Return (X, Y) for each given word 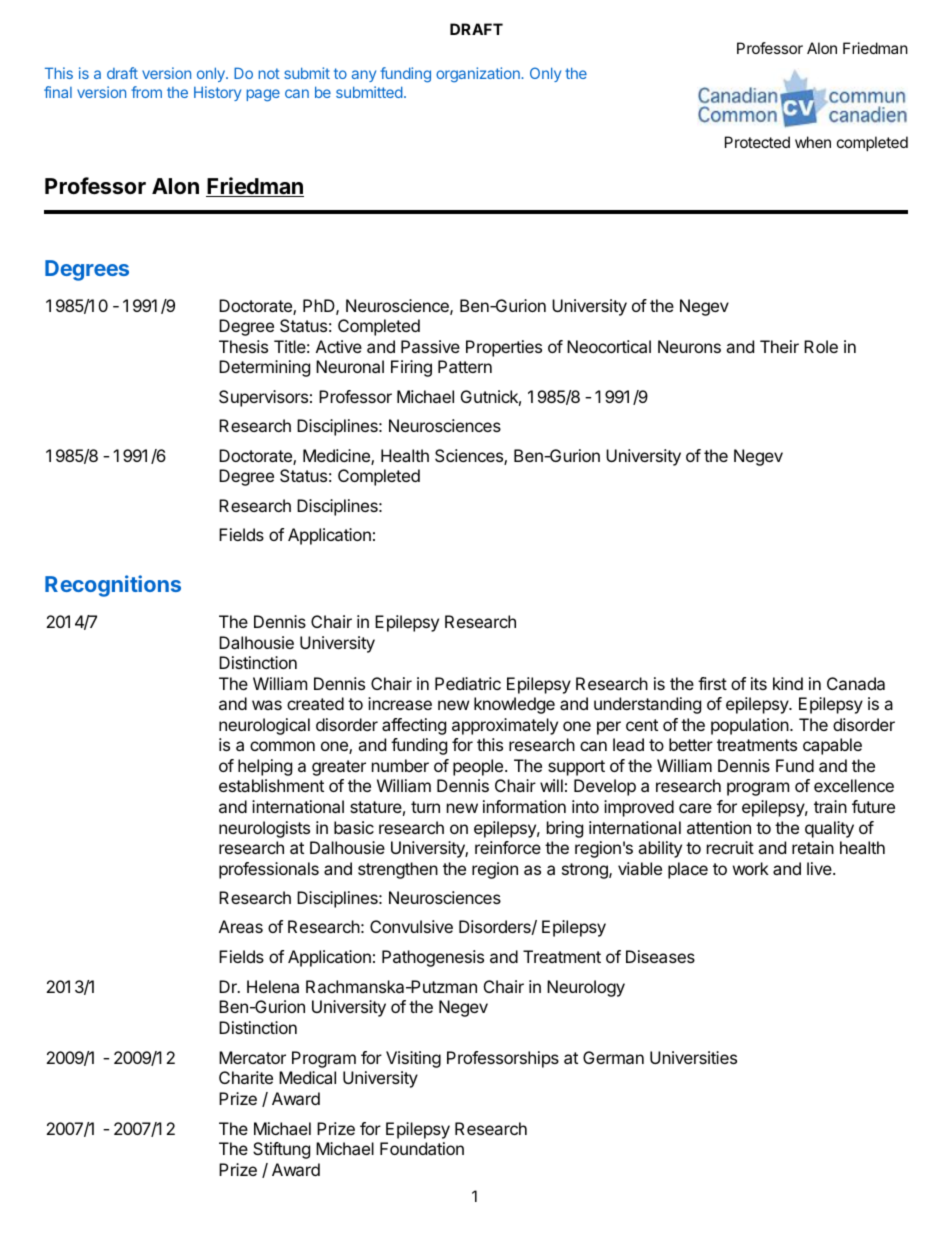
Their (779, 346)
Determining (264, 368)
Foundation (422, 1148)
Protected (757, 142)
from (146, 92)
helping (265, 767)
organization (479, 74)
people (479, 767)
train (830, 806)
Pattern (465, 366)
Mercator (252, 1057)
